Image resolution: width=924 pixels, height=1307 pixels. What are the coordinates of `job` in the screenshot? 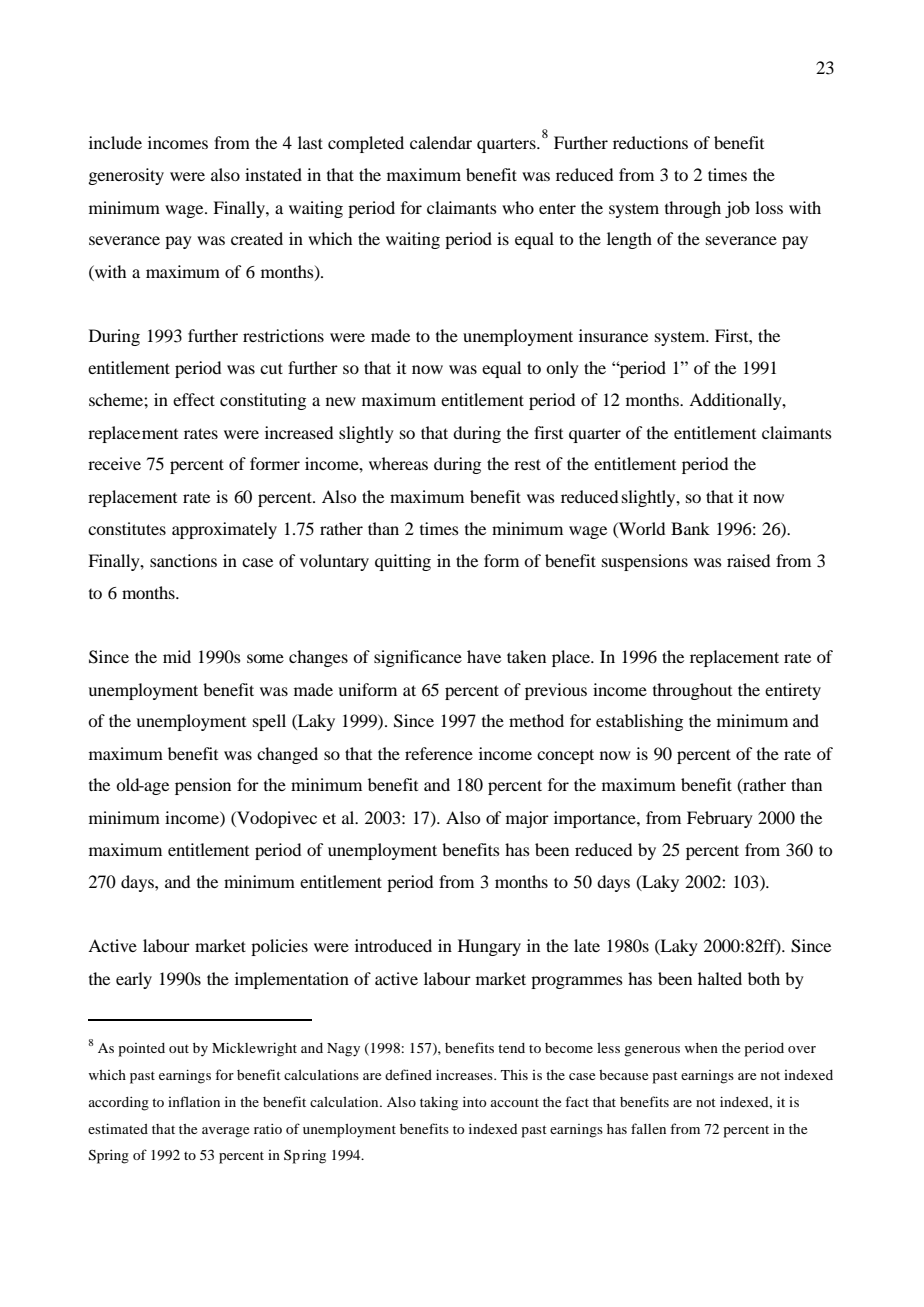 It's located at (737, 209).
